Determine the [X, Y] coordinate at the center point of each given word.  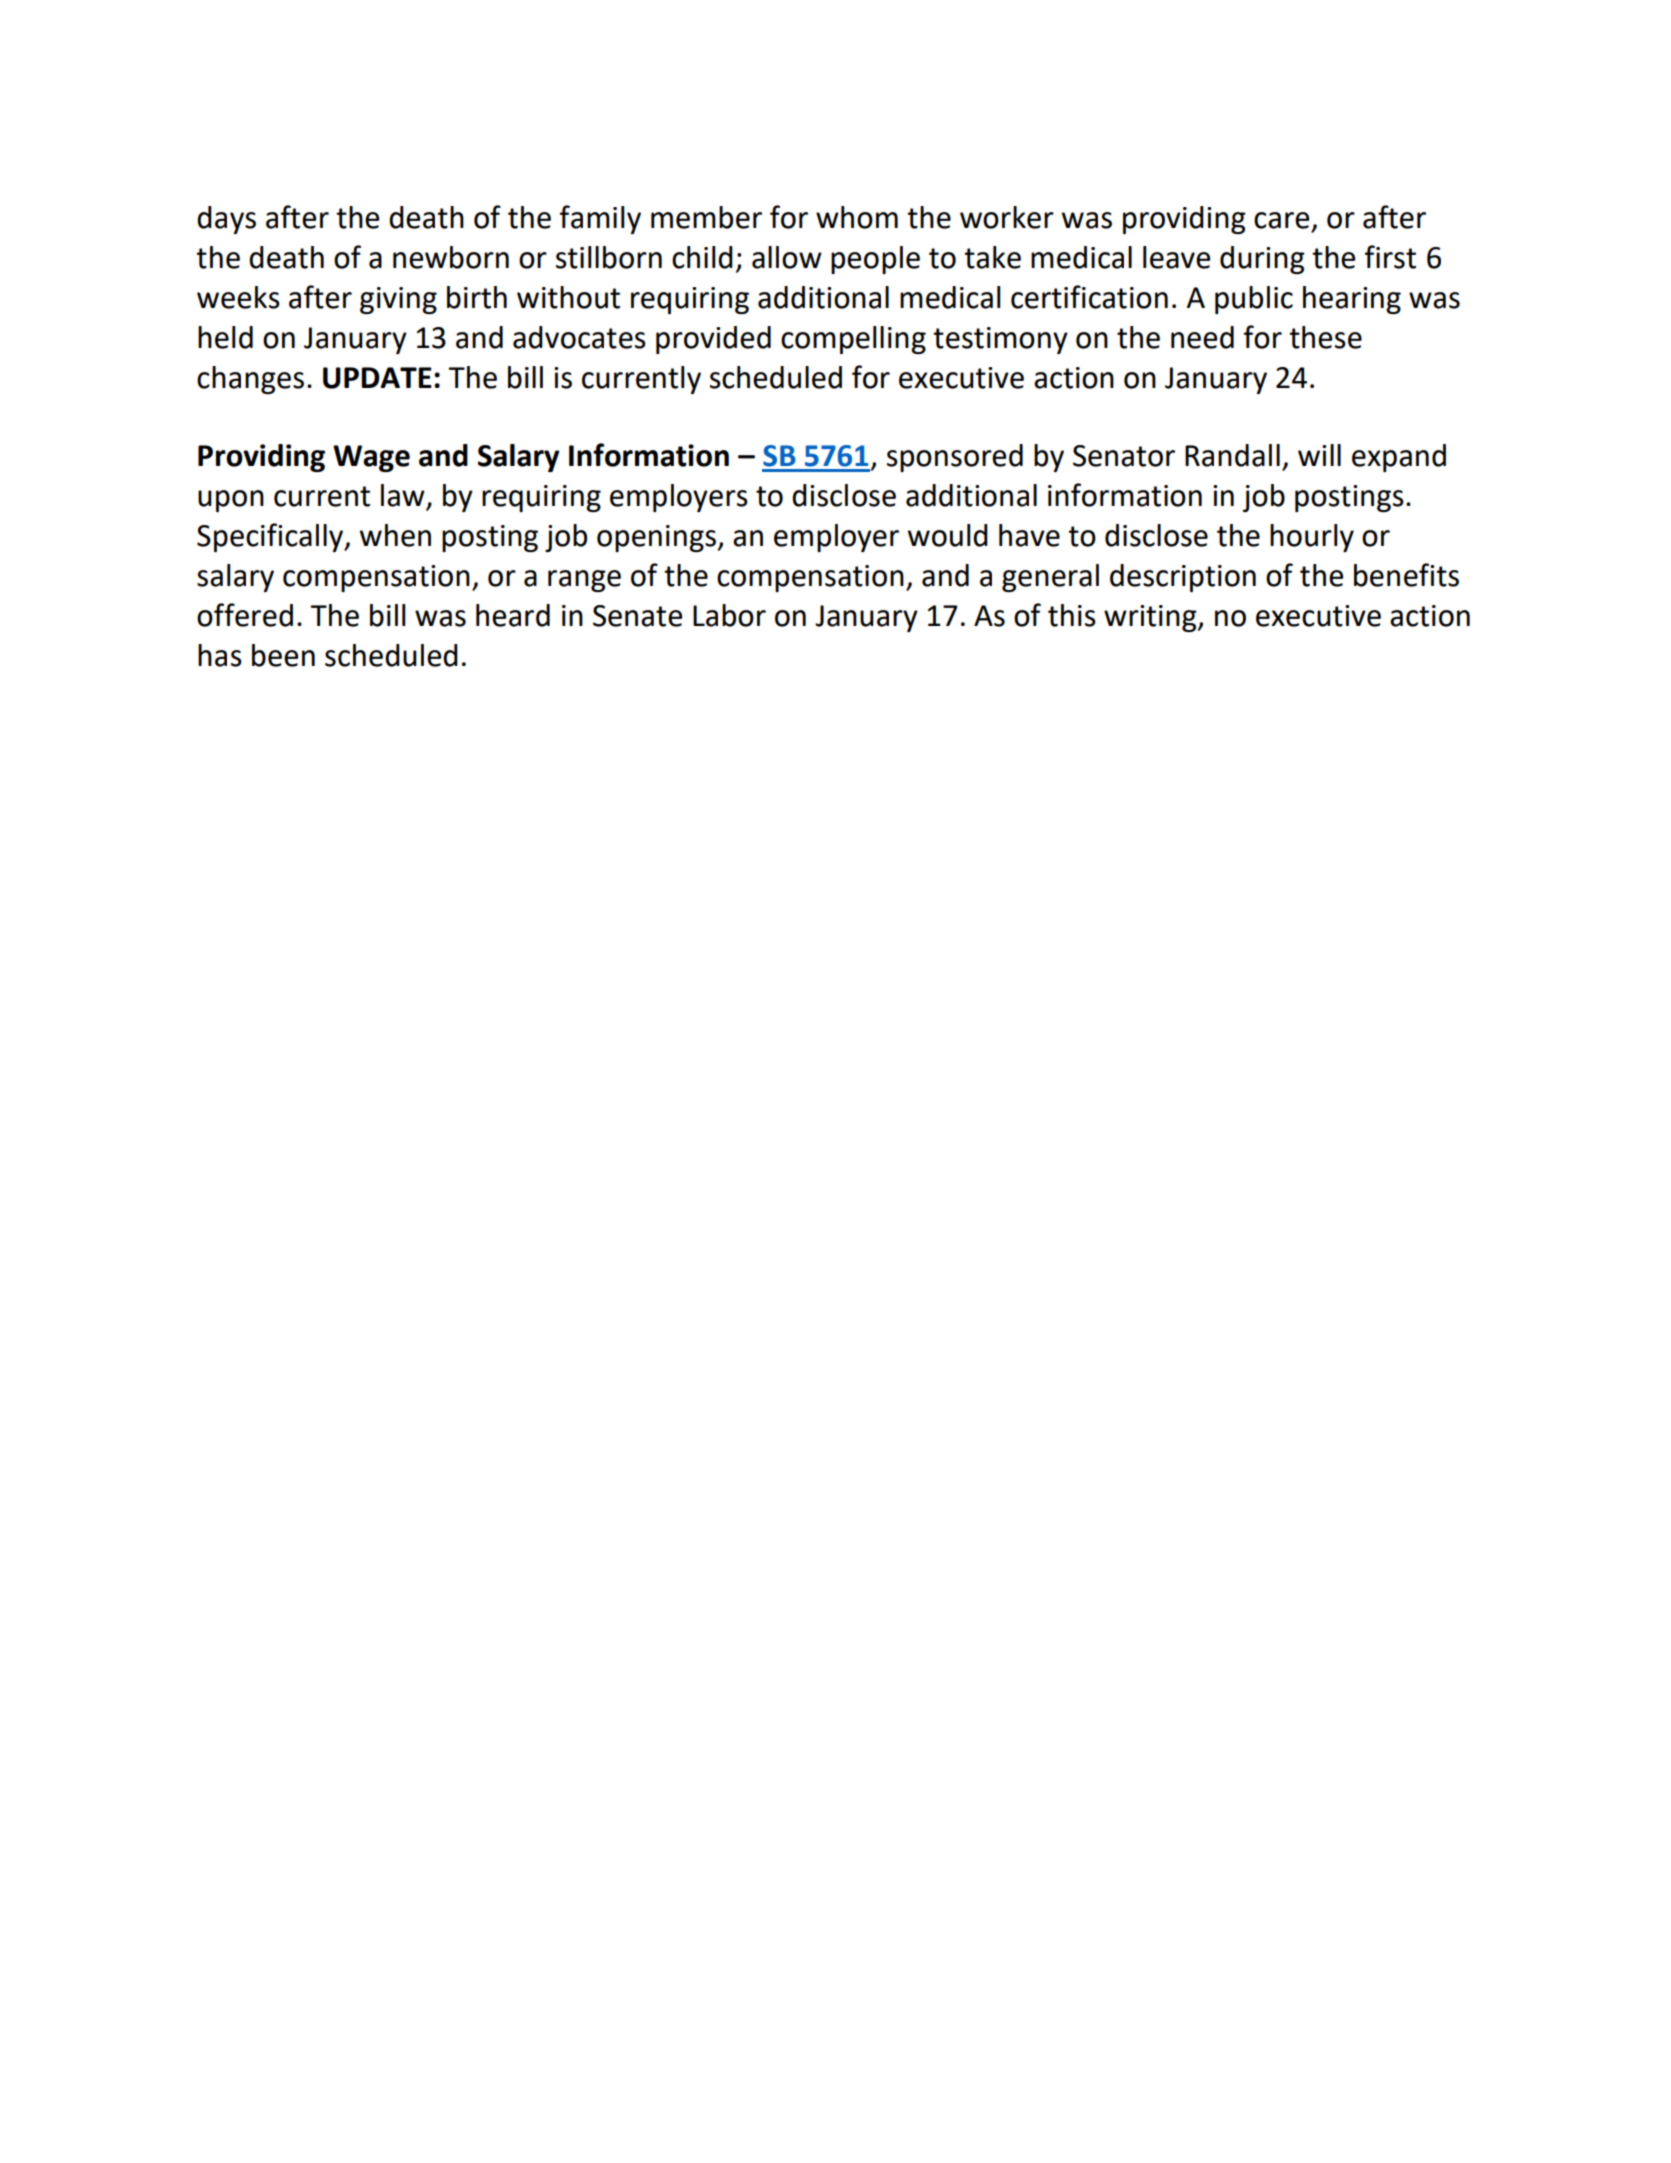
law [404, 496]
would [947, 535]
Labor [729, 615]
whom [857, 217]
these [1325, 337]
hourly [1312, 538]
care [1281, 220]
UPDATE [377, 378]
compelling [853, 340]
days [226, 220]
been [283, 655]
